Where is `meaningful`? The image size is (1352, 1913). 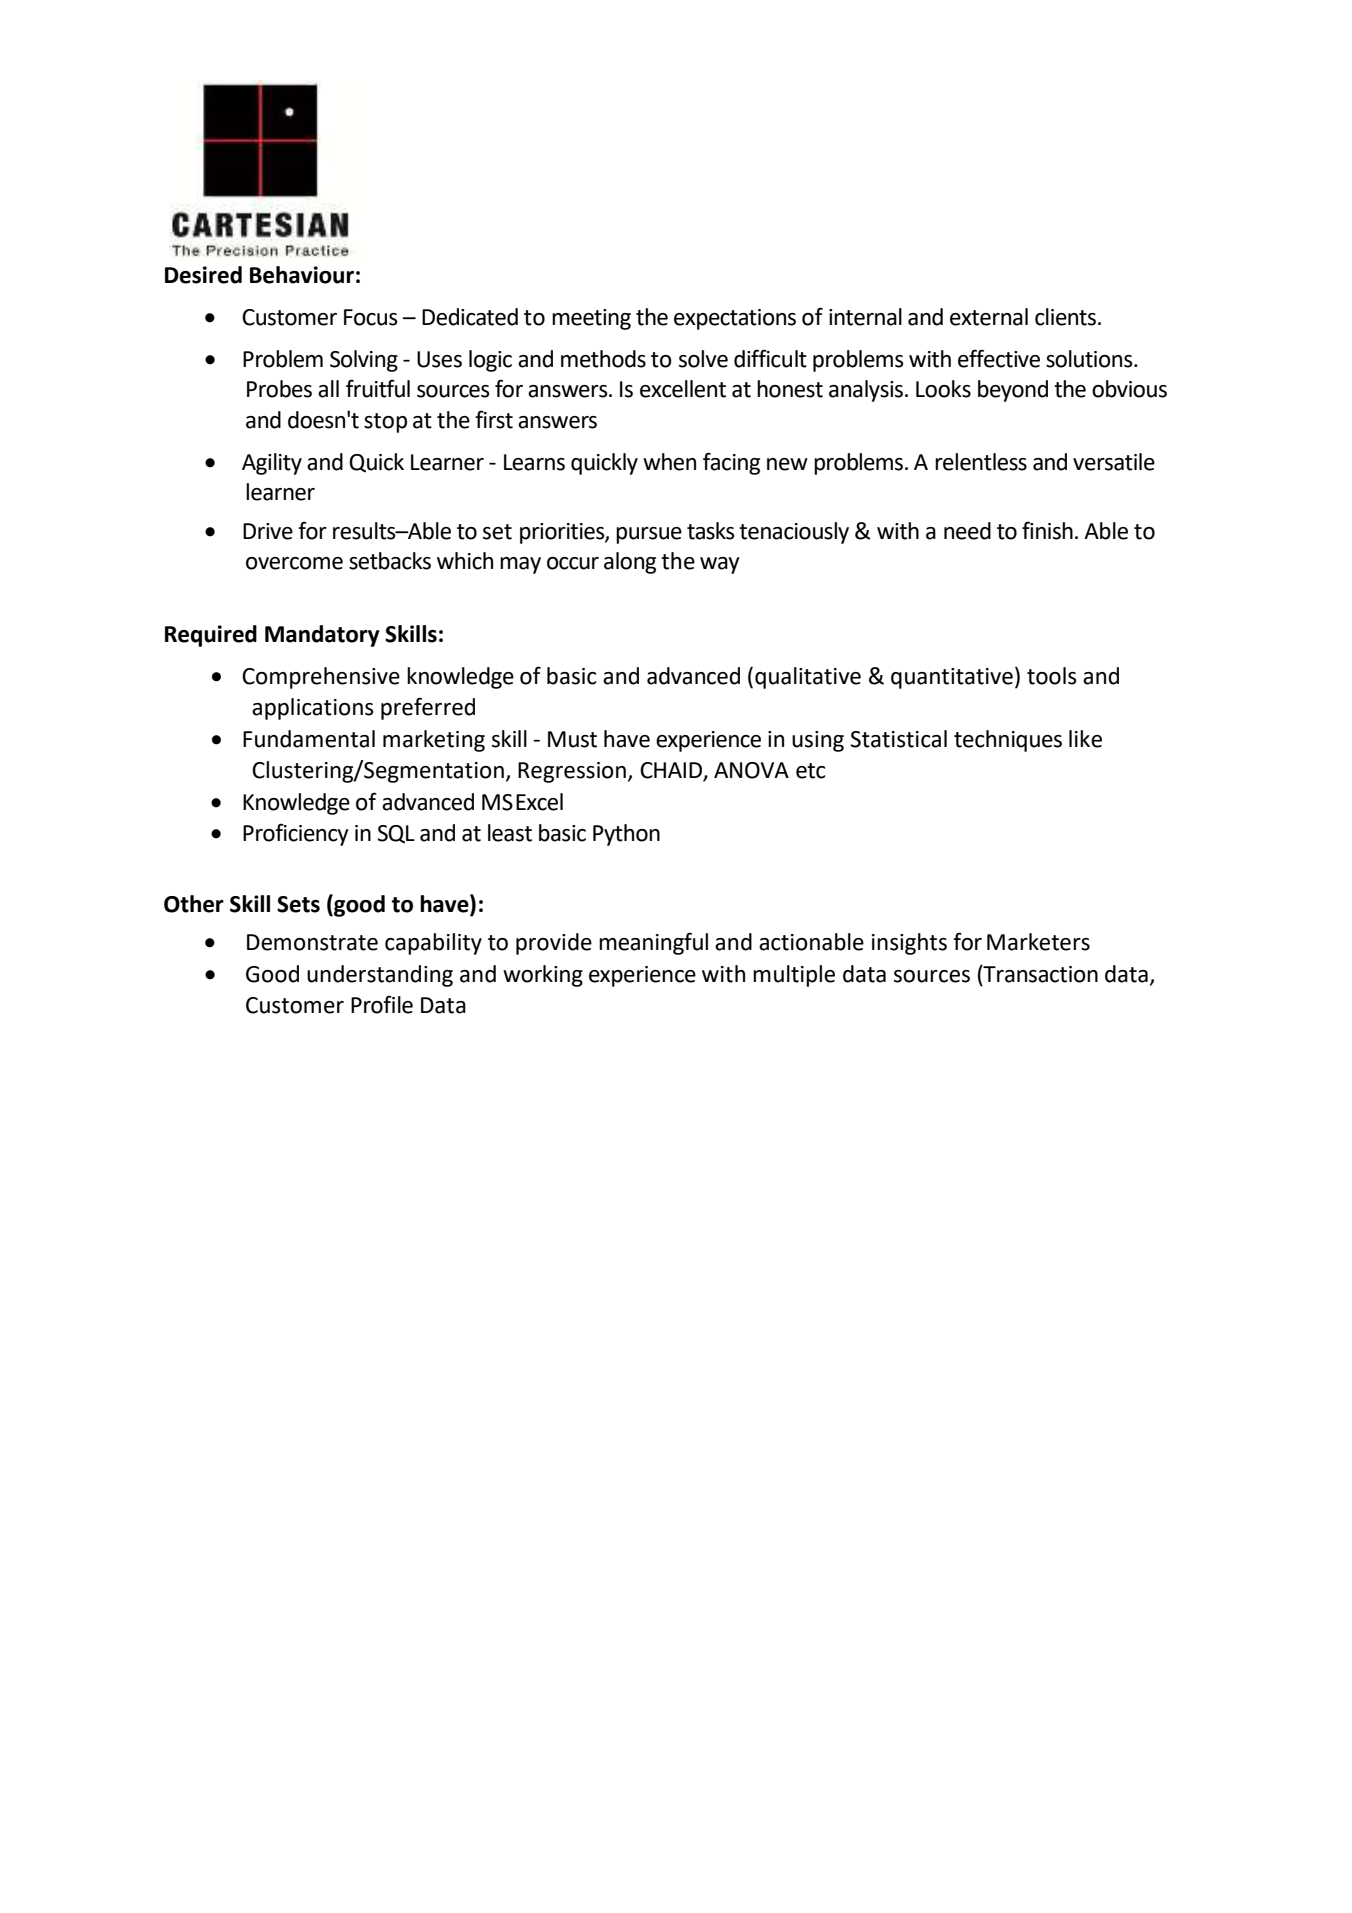
meaningful is located at coordinates (653, 943).
